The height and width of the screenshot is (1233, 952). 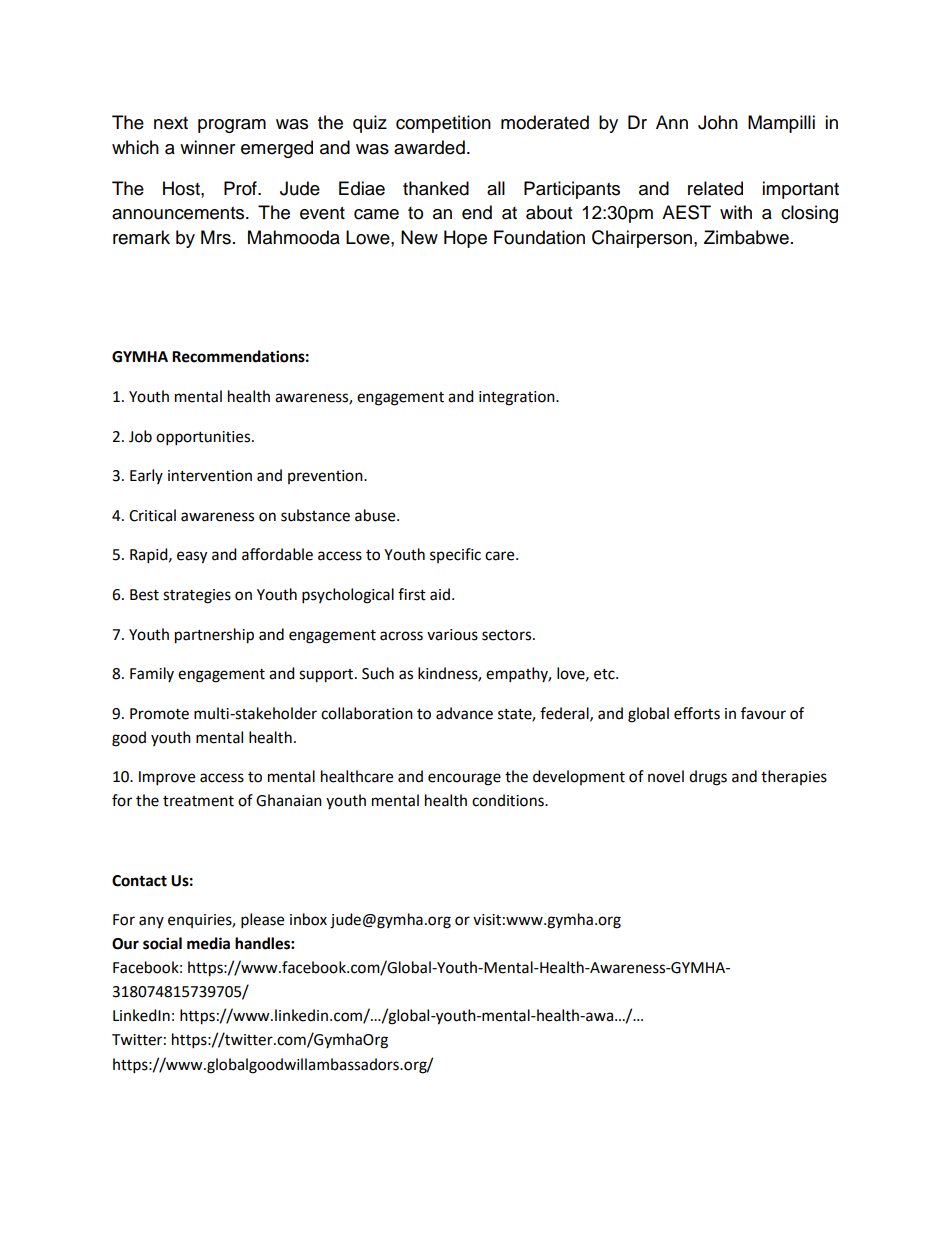 What do you see at coordinates (159, 714) in the screenshot?
I see `Promote` at bounding box center [159, 714].
